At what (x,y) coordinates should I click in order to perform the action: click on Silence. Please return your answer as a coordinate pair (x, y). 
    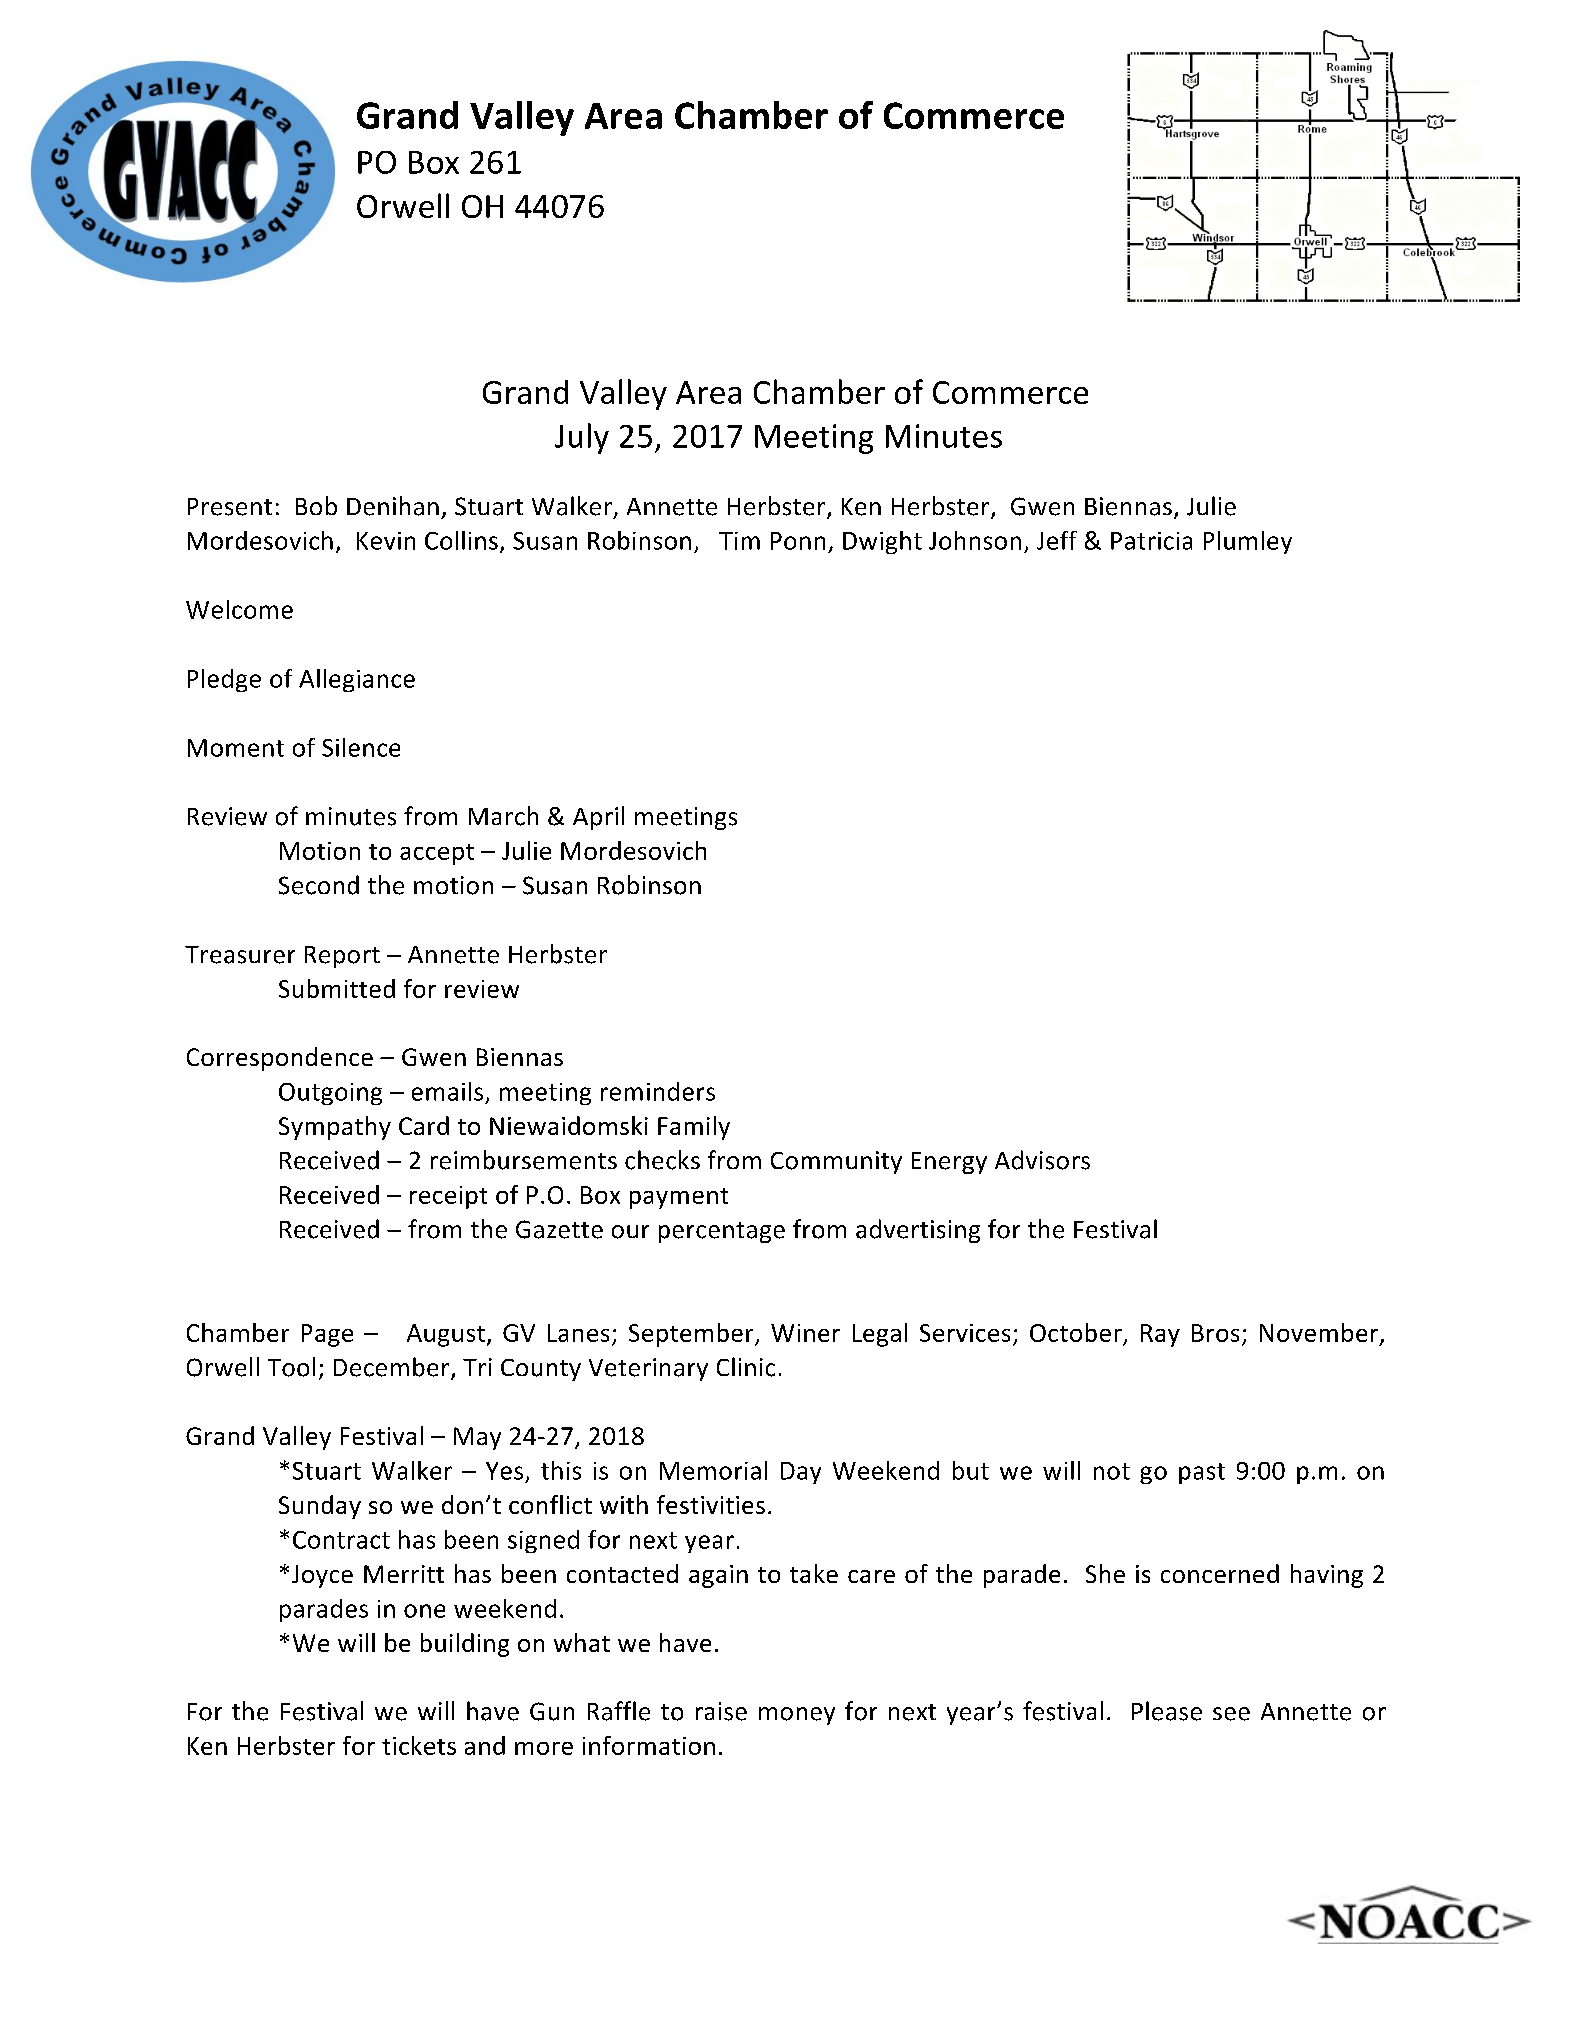
    Looking at the image, I should click on (361, 747).
